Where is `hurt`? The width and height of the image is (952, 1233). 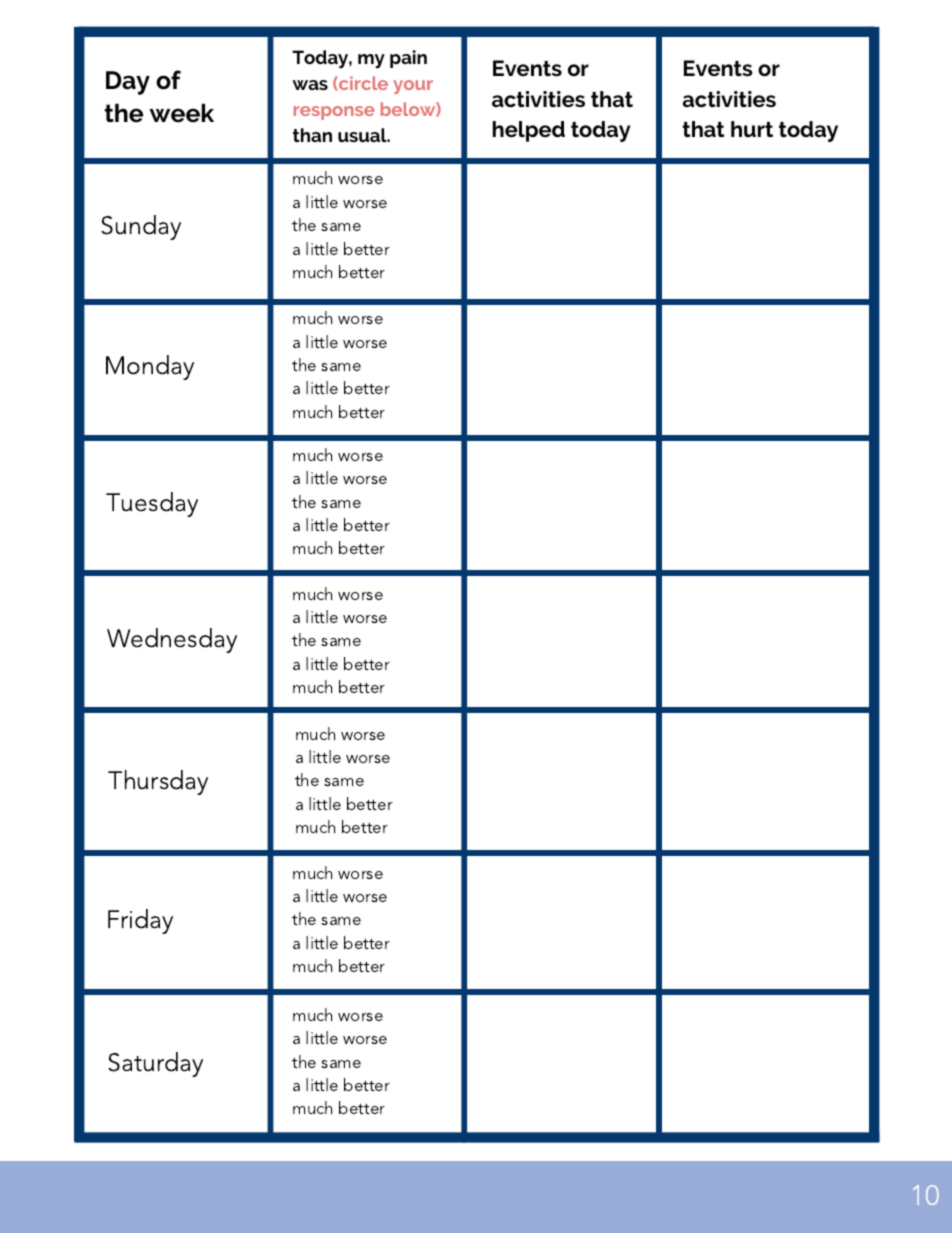 hurt is located at coordinates (752, 129).
